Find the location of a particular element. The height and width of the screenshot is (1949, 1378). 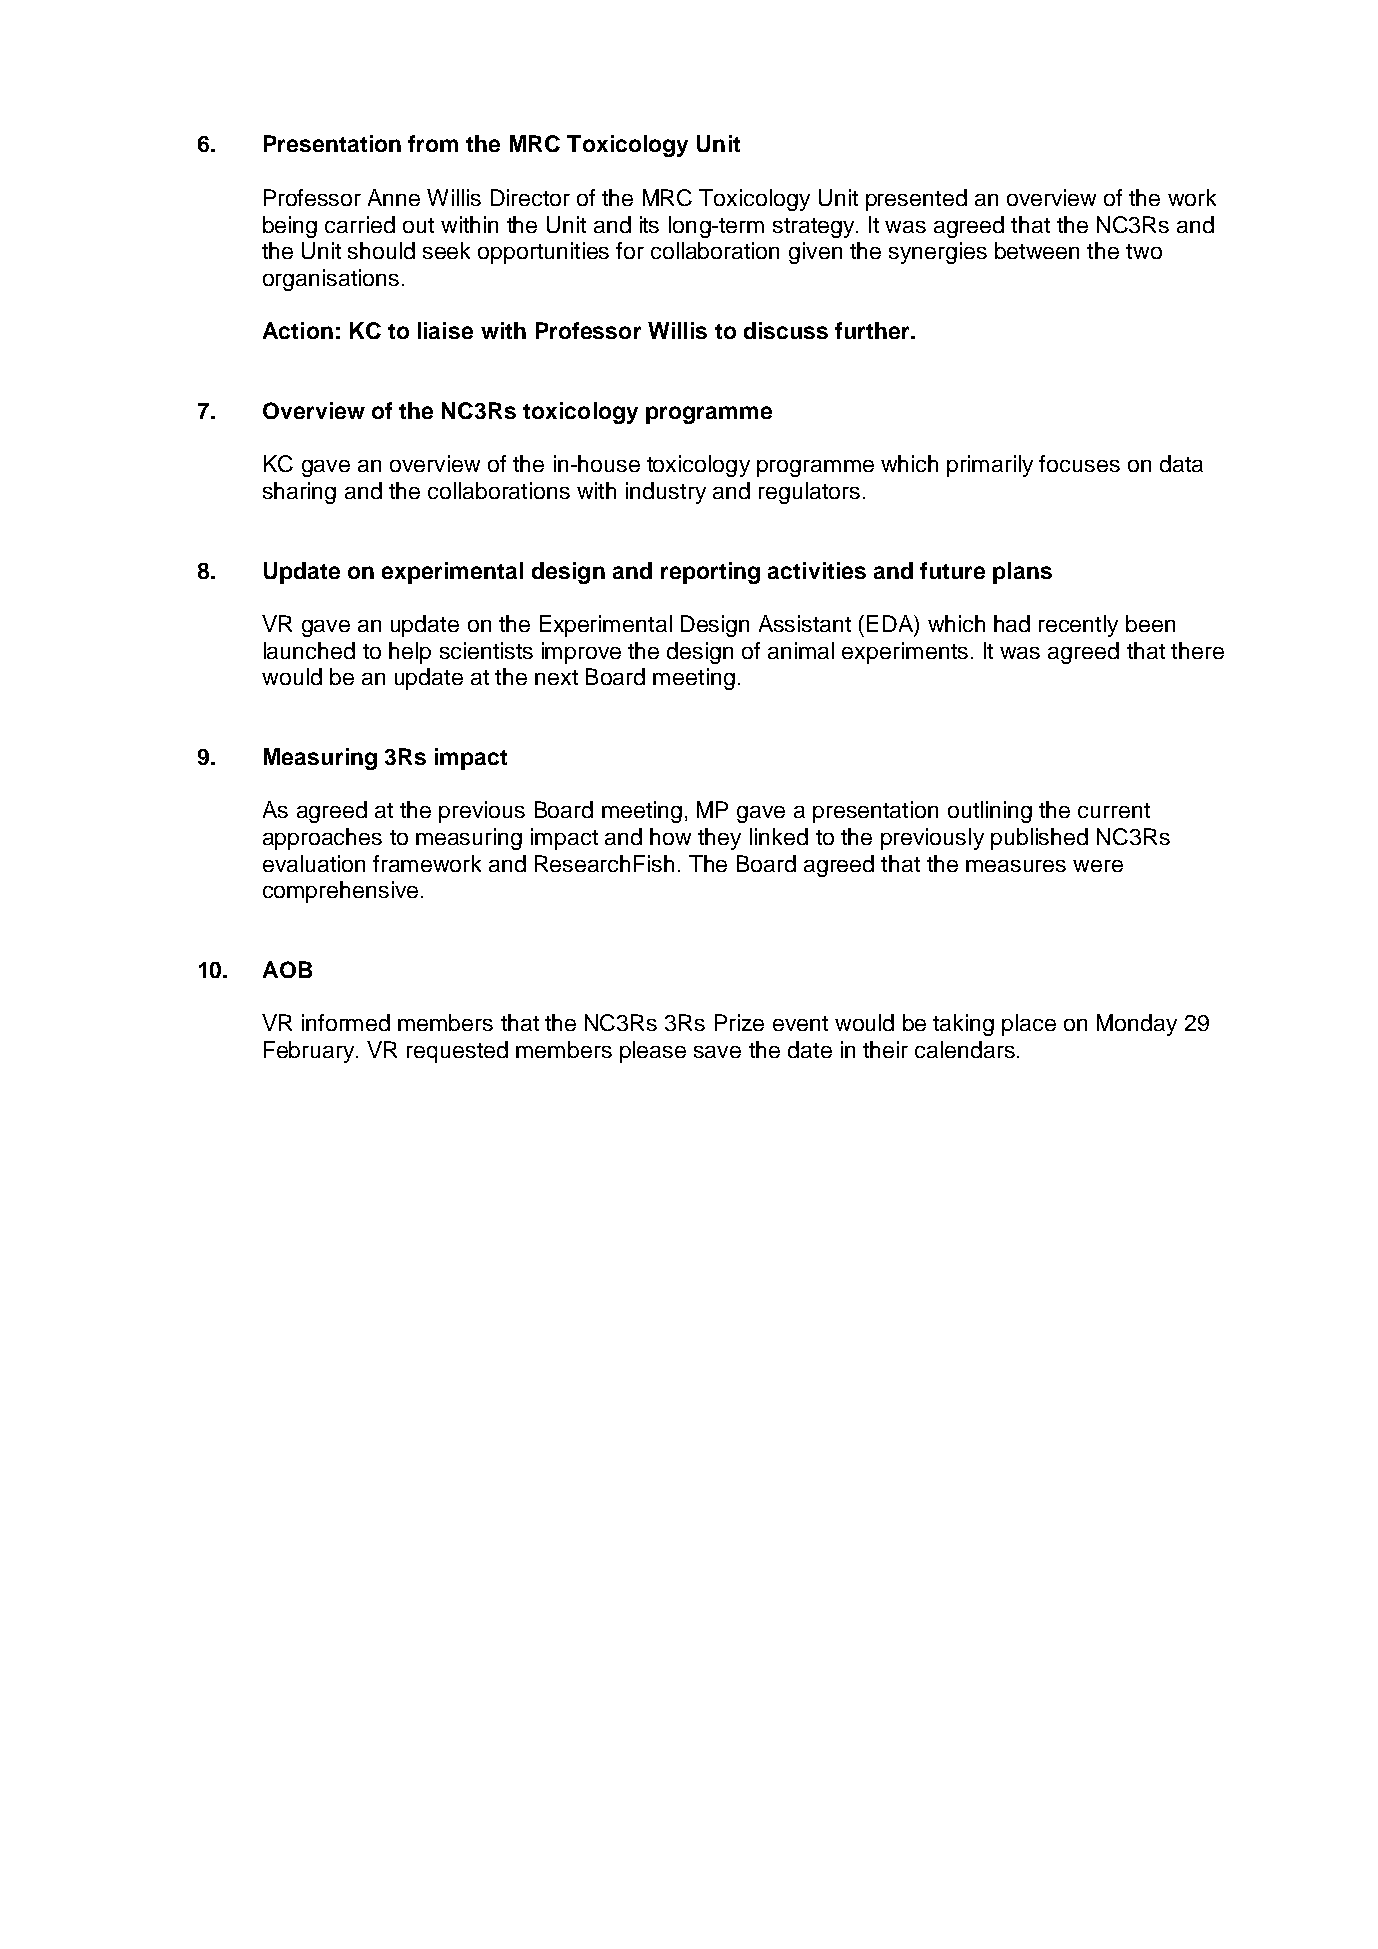

Anne is located at coordinates (394, 197).
